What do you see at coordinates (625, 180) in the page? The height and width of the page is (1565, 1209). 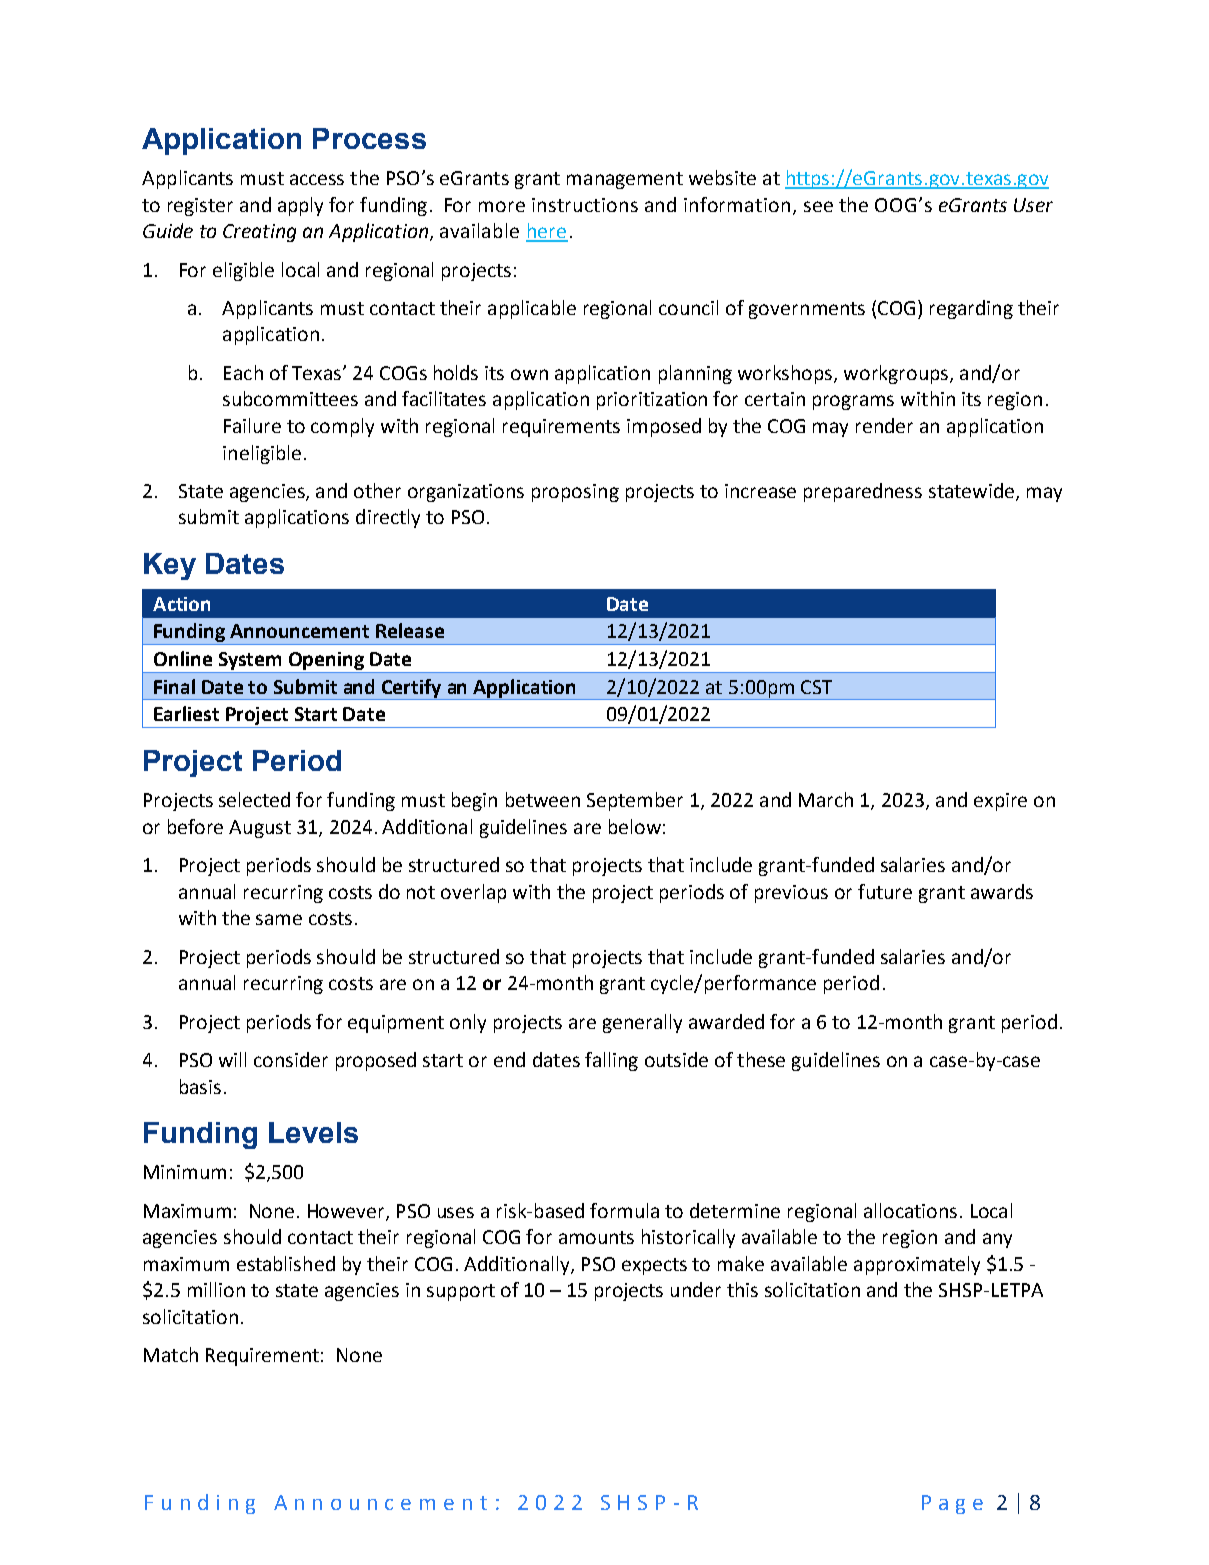 I see `management` at bounding box center [625, 180].
